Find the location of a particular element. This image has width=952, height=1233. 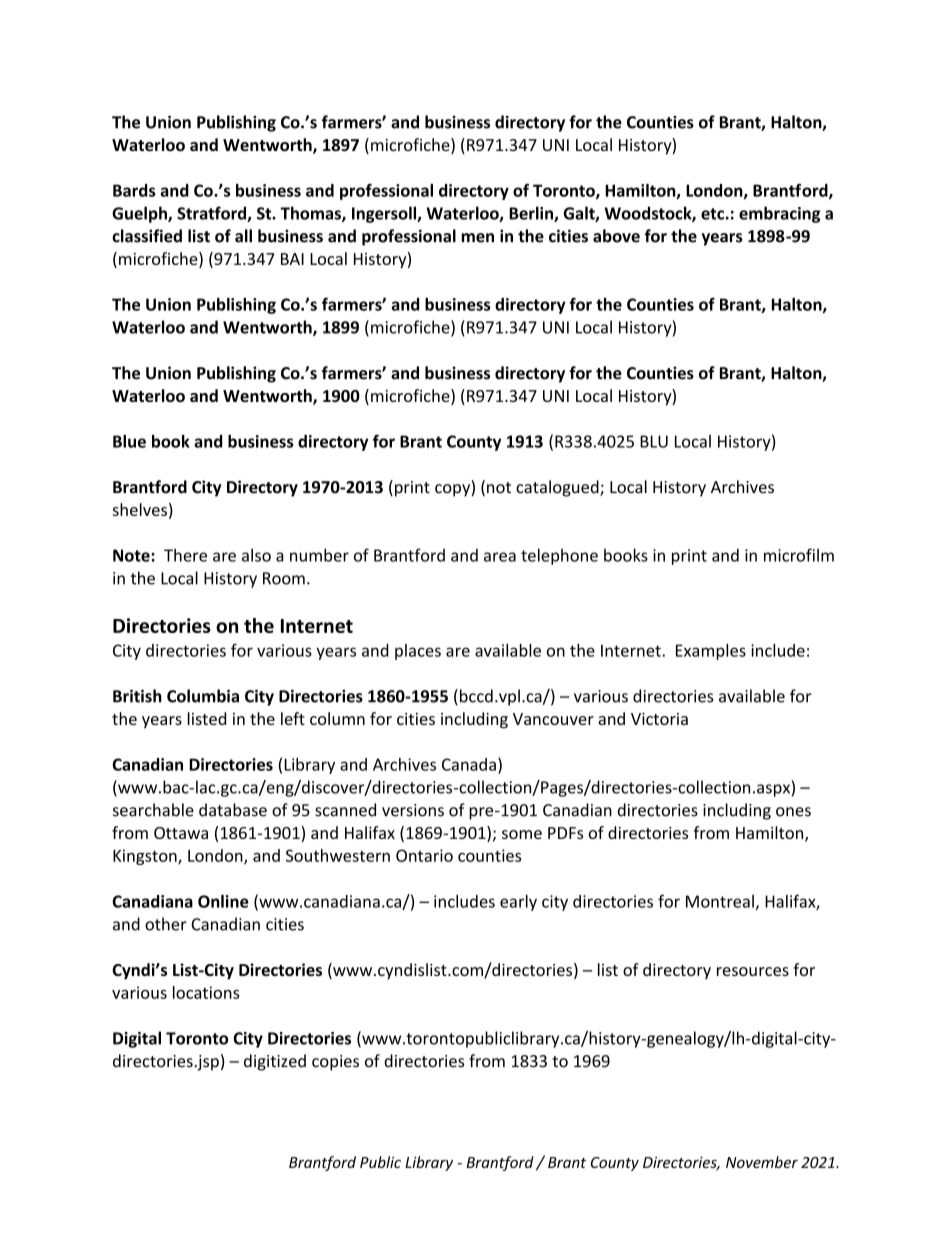

Stratford is located at coordinates (212, 214).
